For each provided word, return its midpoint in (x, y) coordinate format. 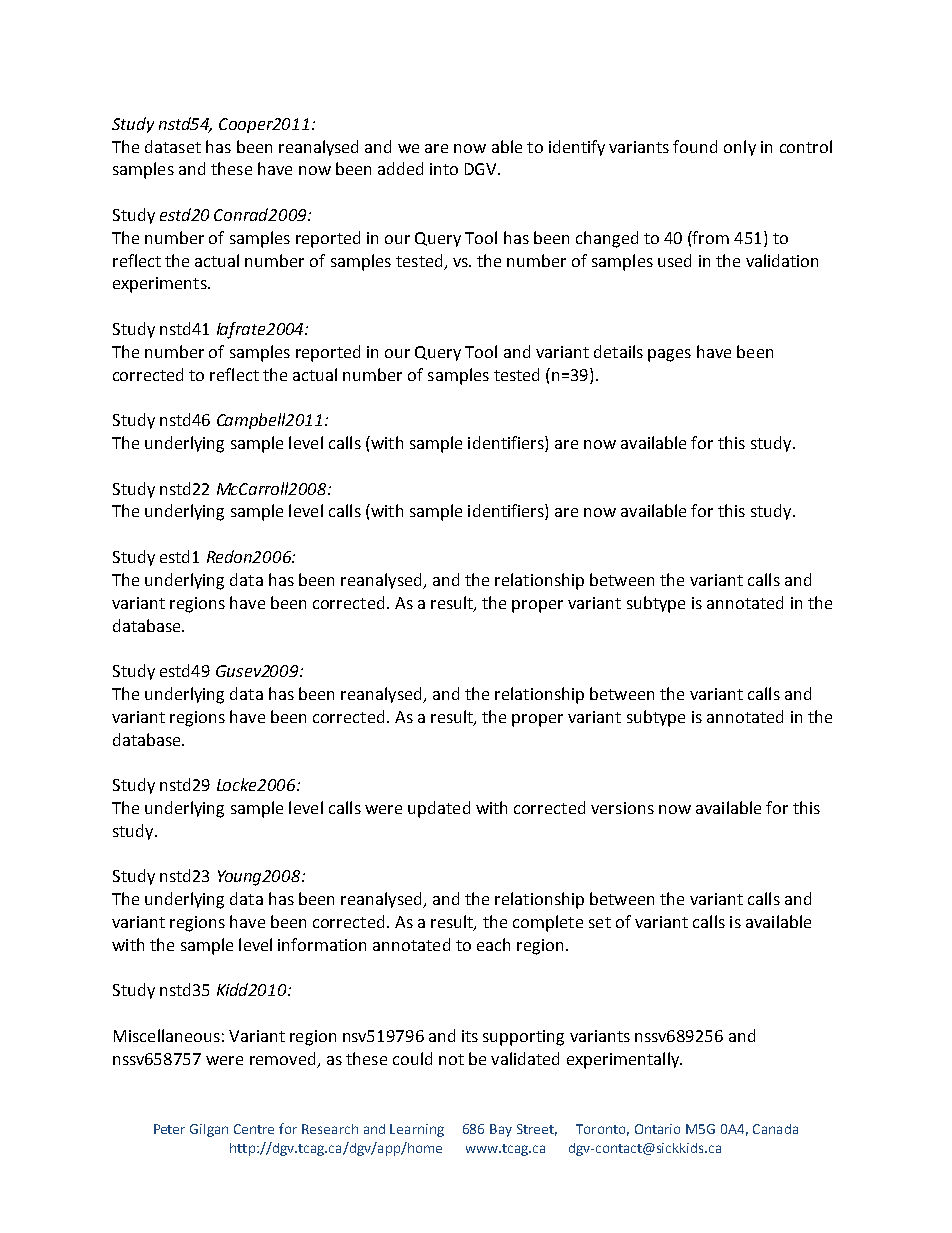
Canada (775, 1129)
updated (439, 809)
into (444, 169)
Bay (501, 1130)
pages (669, 355)
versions (622, 808)
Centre (254, 1129)
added (400, 168)
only (740, 148)
